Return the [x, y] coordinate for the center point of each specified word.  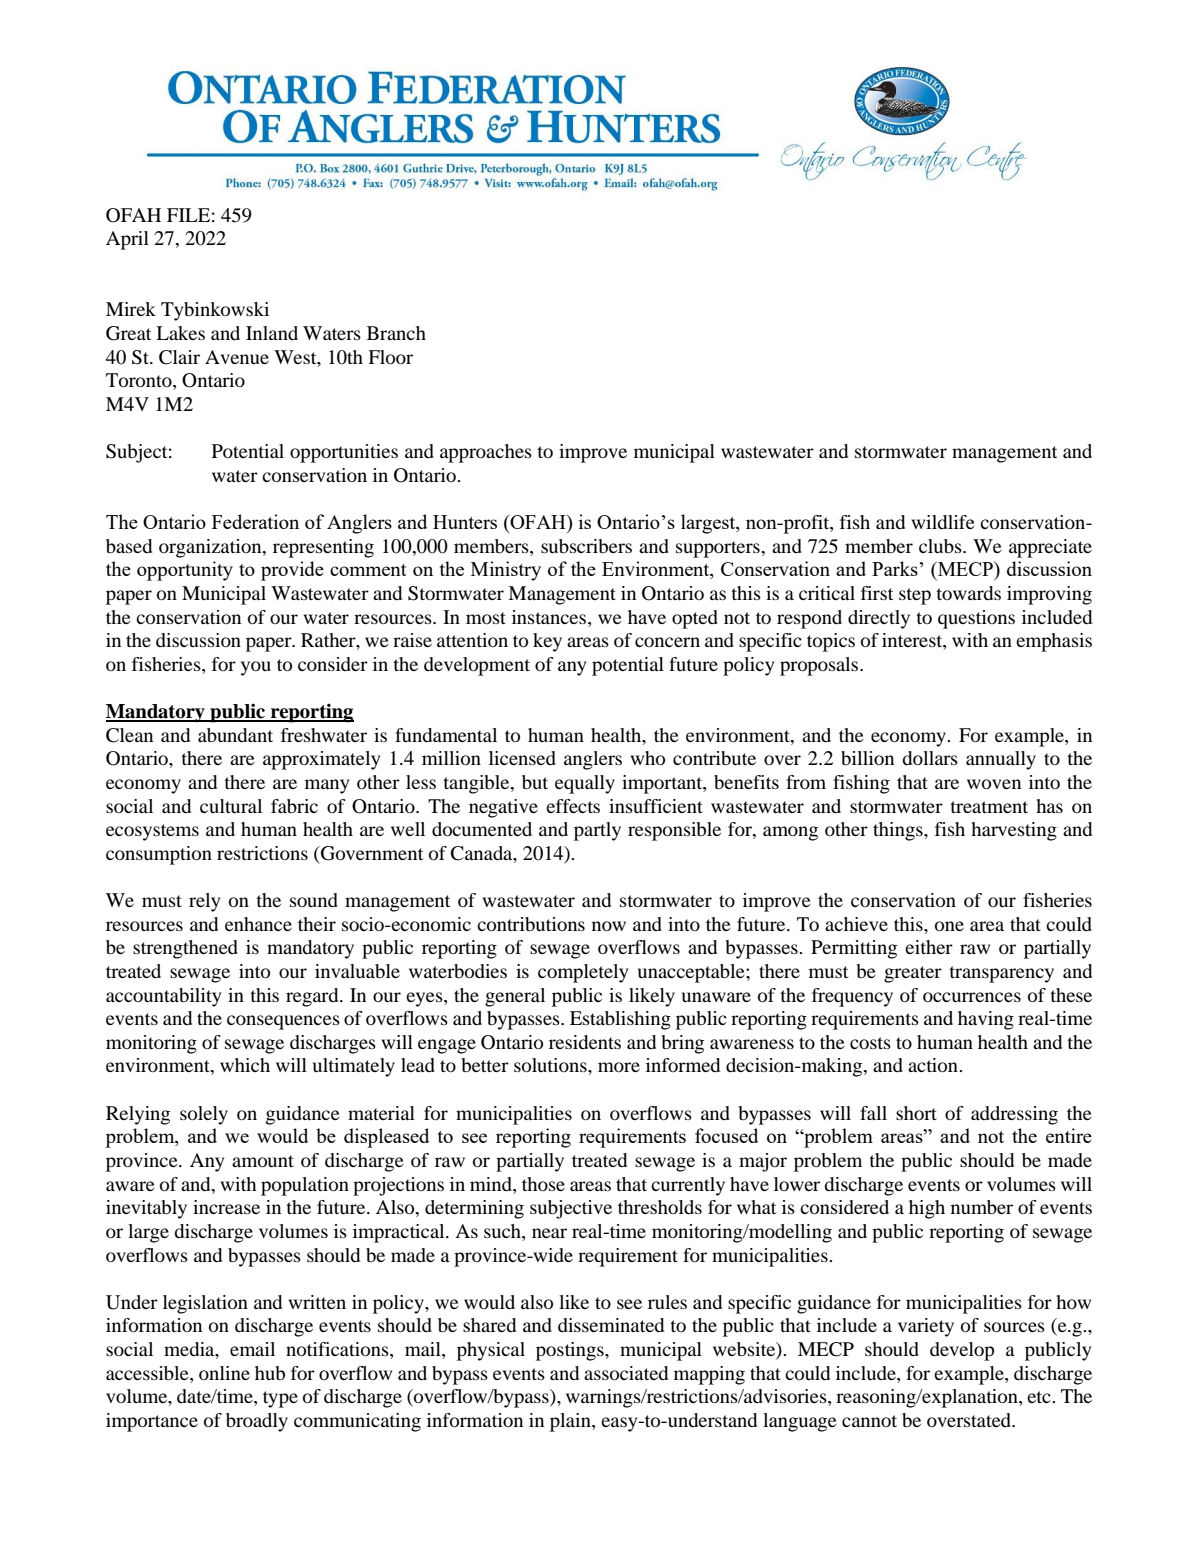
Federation [255, 521]
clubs [941, 546]
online [224, 1373]
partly [597, 831]
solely [204, 1115]
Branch [396, 333]
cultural [231, 806]
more [619, 1067]
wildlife [943, 522]
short [916, 1113]
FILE [188, 215]
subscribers [586, 546]
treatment [989, 807]
